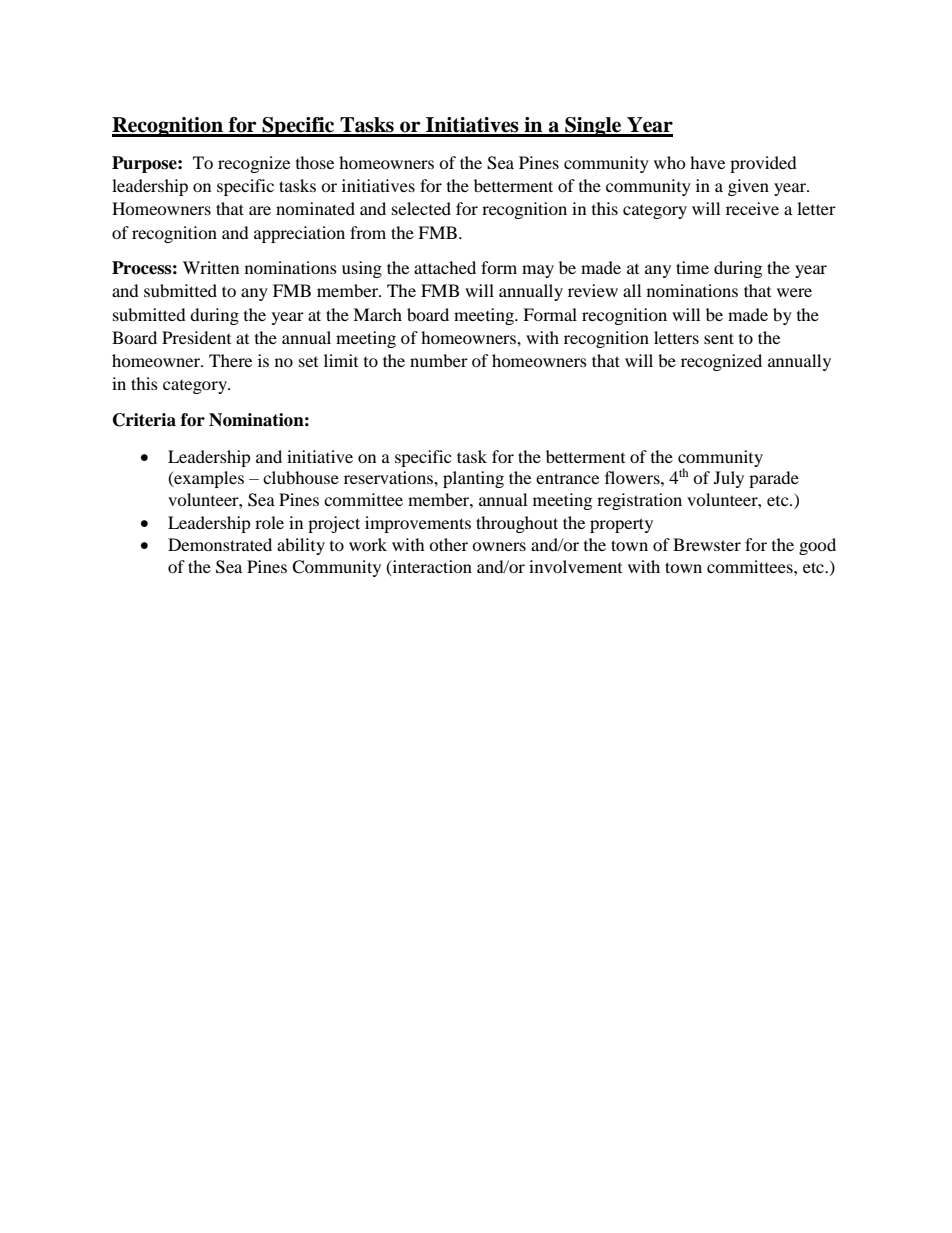  I want to click on other, so click(448, 544).
